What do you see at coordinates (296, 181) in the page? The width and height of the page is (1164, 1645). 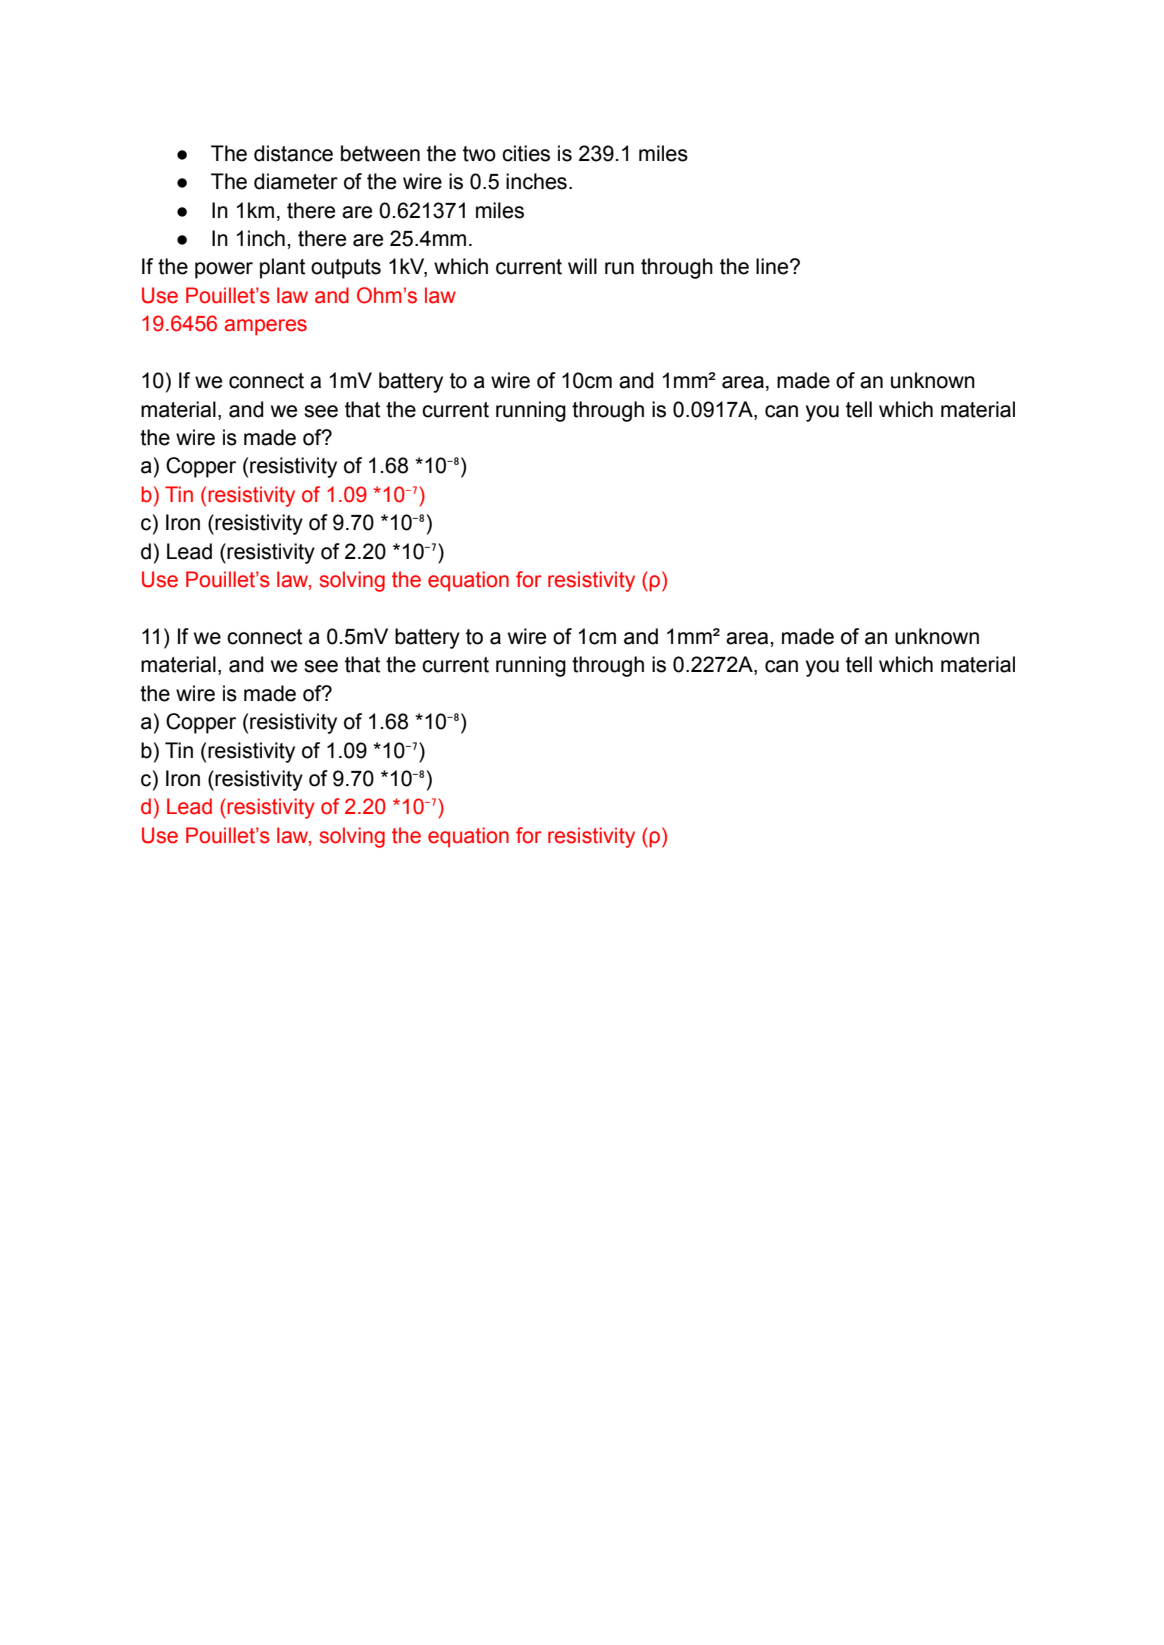 I see `diameter` at bounding box center [296, 181].
